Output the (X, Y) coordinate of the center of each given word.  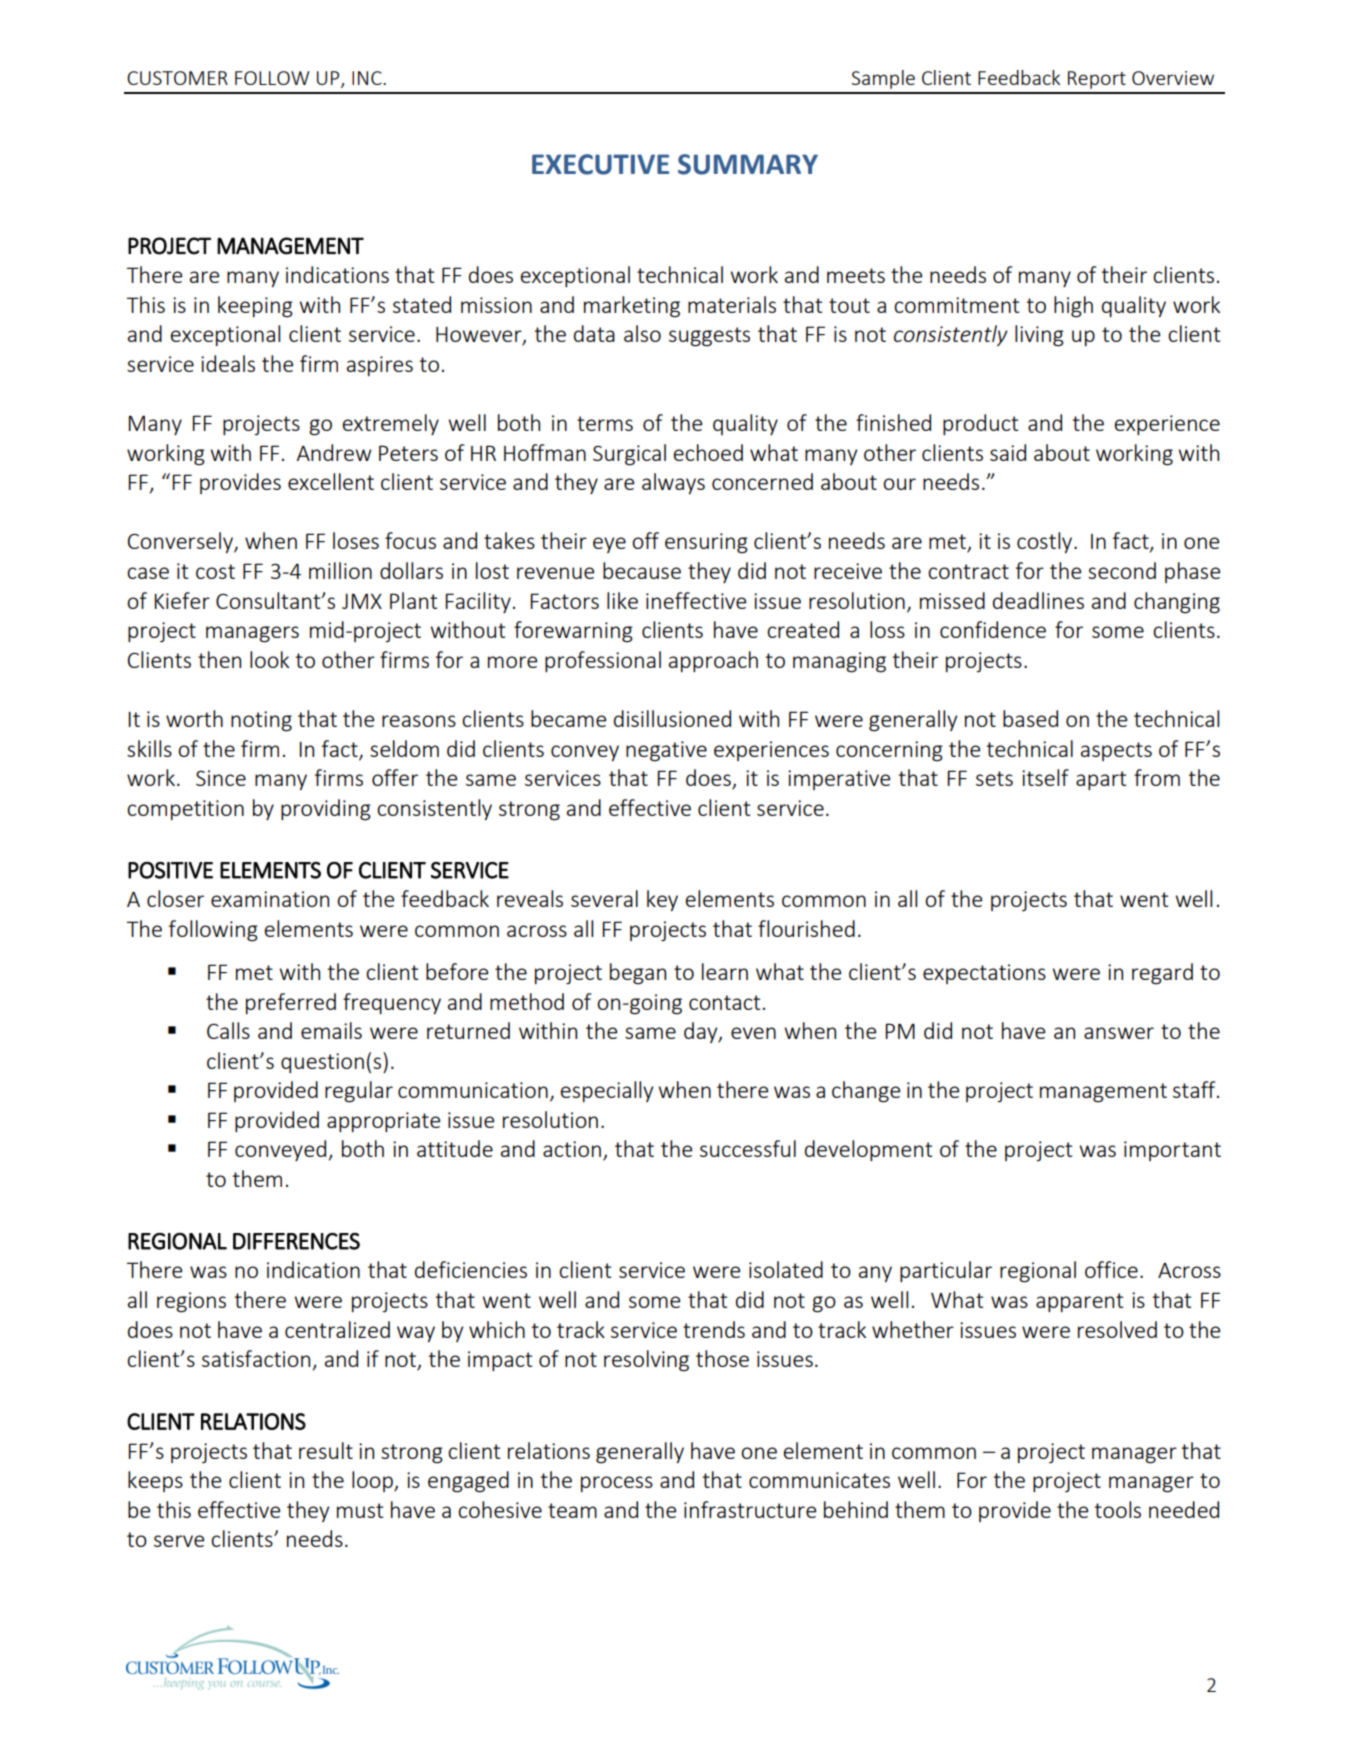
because (642, 570)
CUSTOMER (177, 78)
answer (1119, 1033)
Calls (228, 1030)
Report (1097, 80)
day (702, 1032)
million (340, 570)
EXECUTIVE (600, 164)
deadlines (1038, 600)
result (326, 1450)
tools (1118, 1509)
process (617, 1484)
